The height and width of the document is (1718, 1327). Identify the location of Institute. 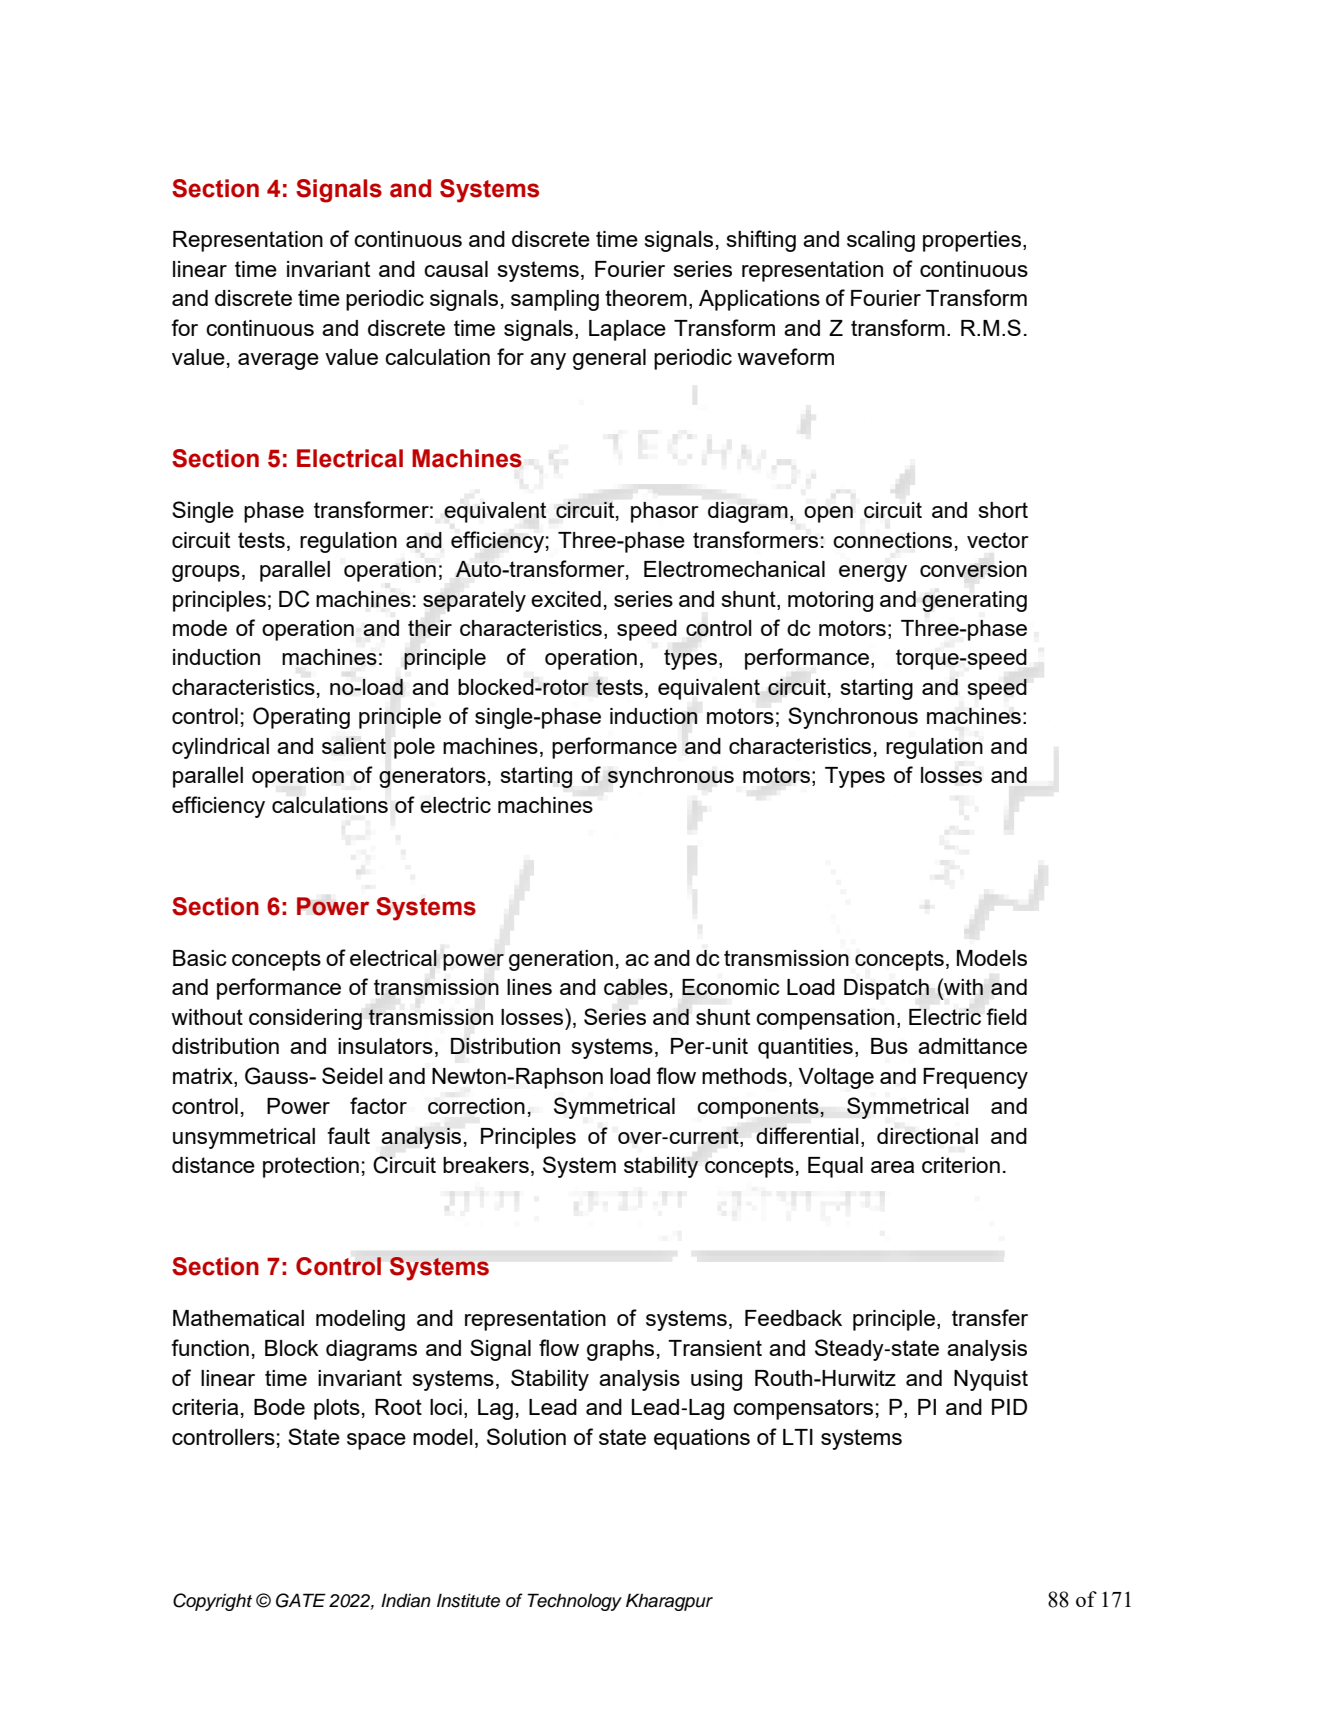
(468, 1600).
